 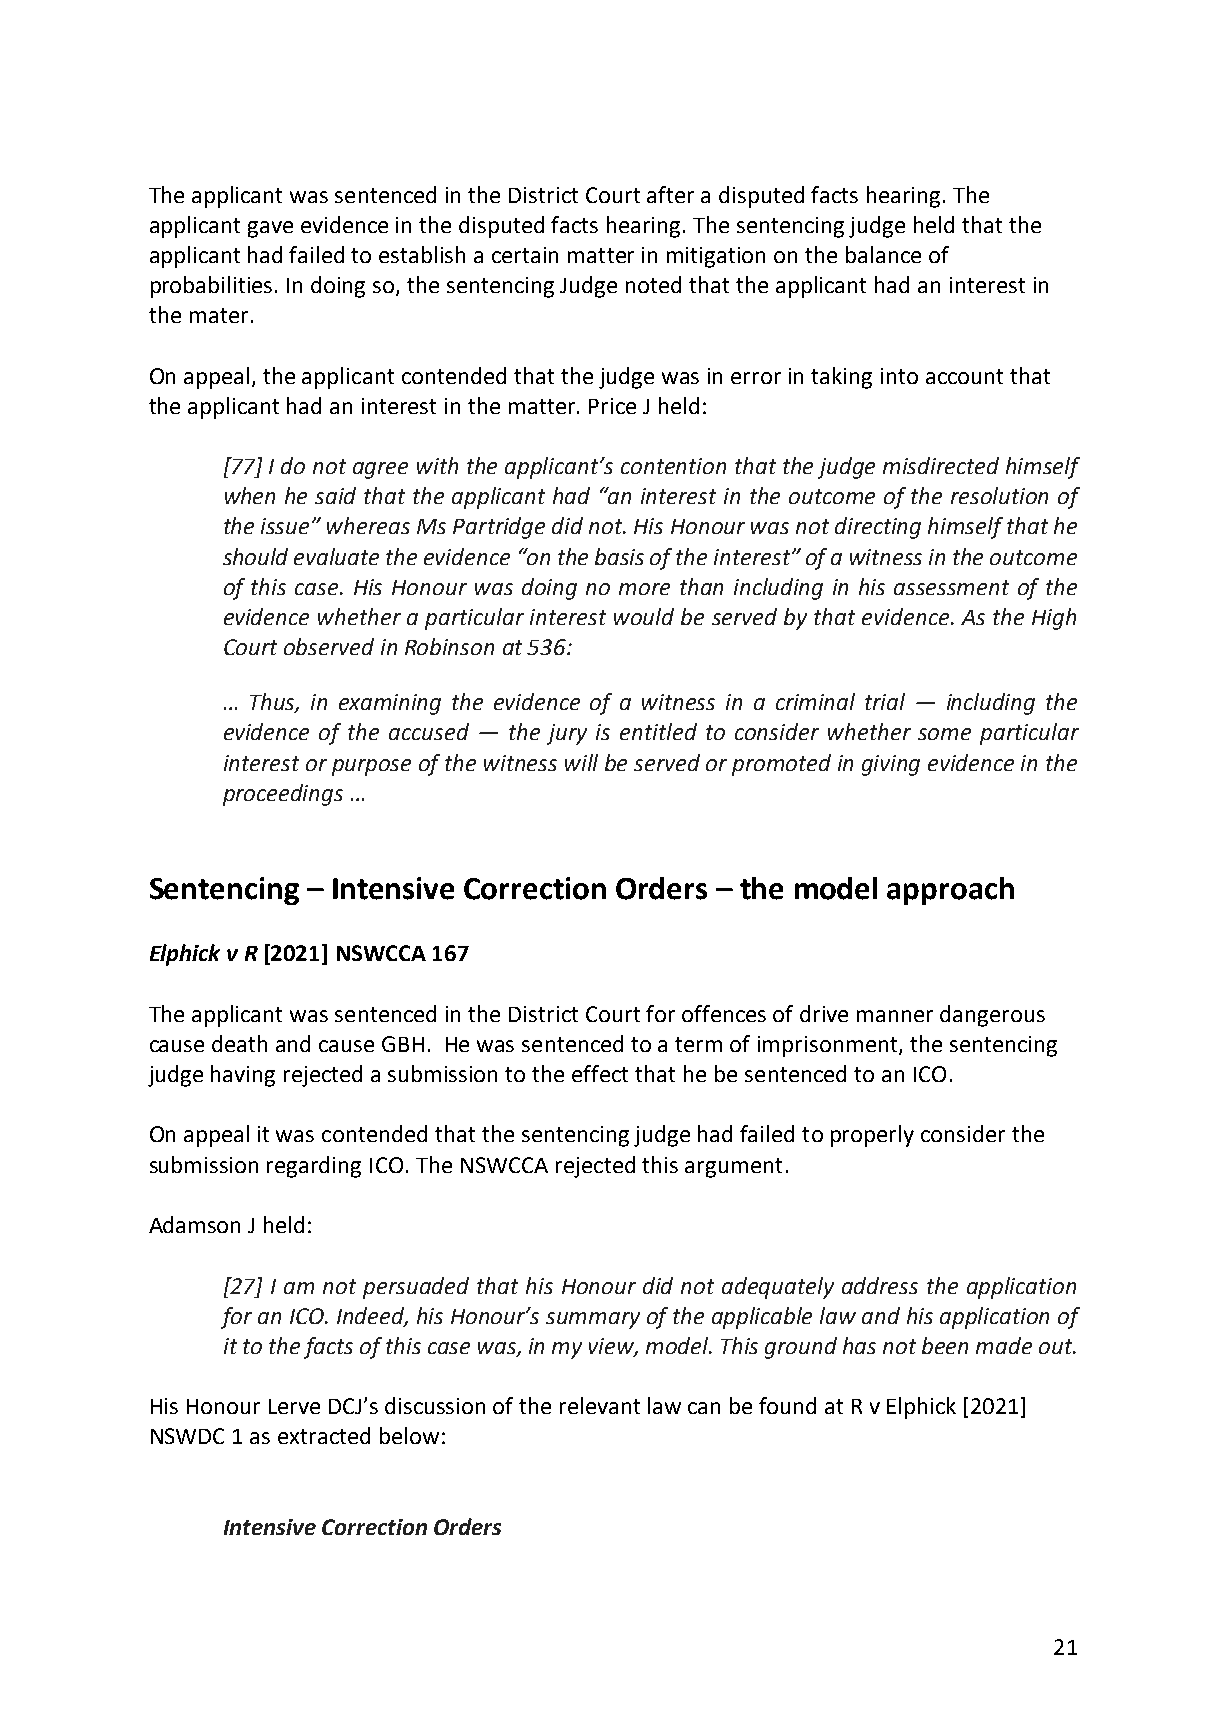 What do you see at coordinates (945, 1345) in the screenshot?
I see `been` at bounding box center [945, 1345].
